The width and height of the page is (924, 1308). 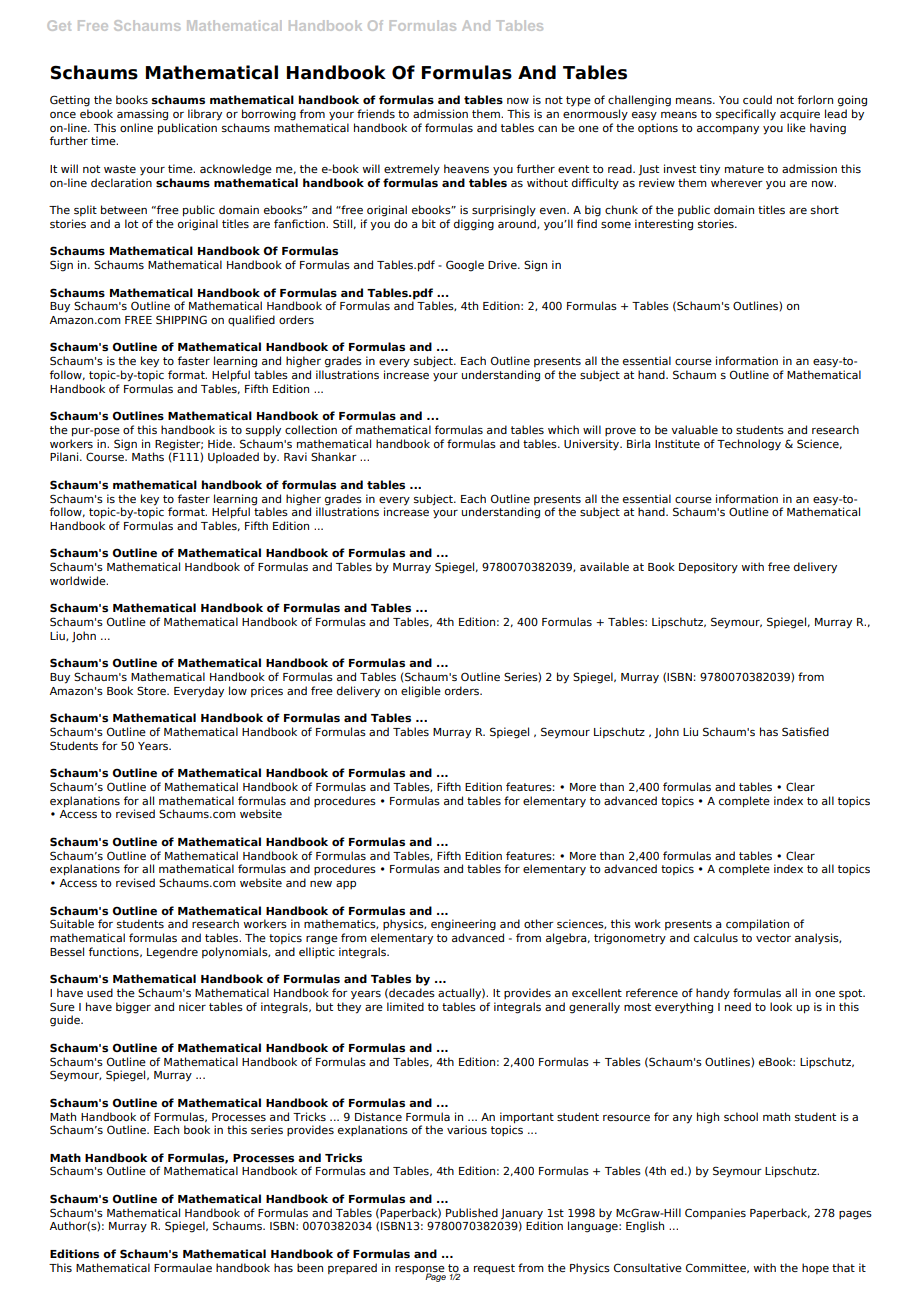 I want to click on vector, so click(x=773, y=938).
